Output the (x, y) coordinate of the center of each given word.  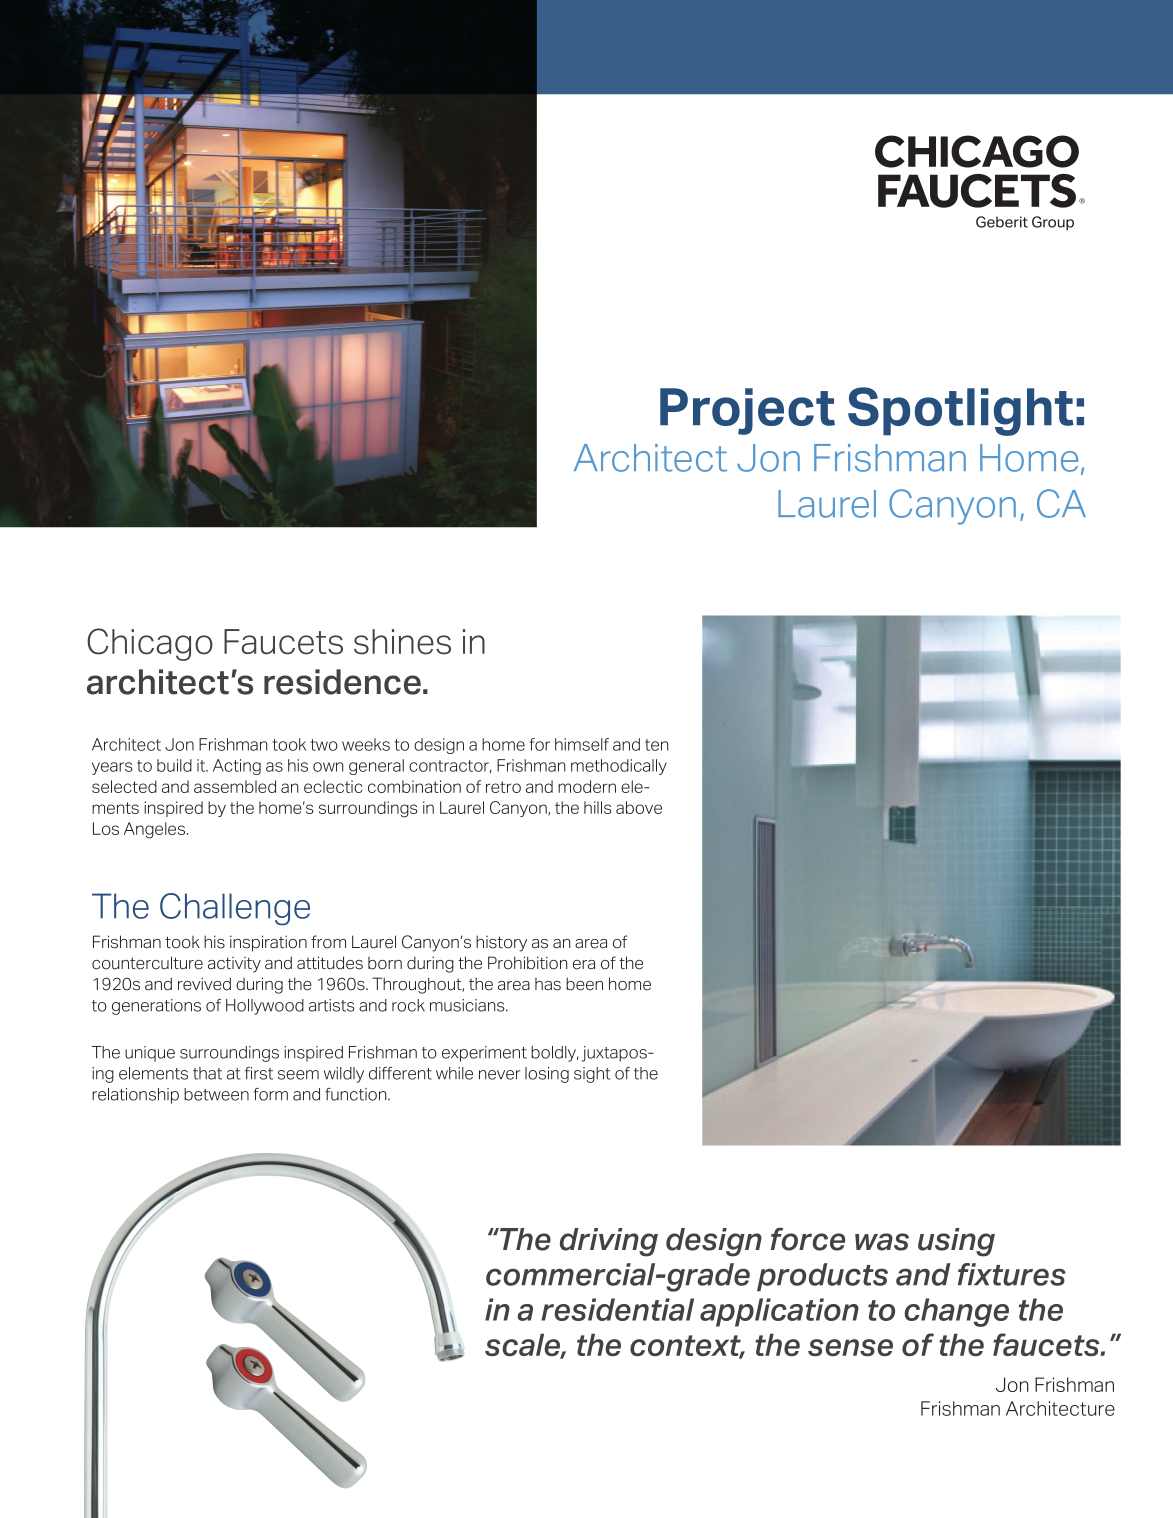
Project (747, 411)
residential (617, 1309)
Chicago (150, 644)
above (639, 807)
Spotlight (961, 411)
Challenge (235, 909)
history (501, 943)
